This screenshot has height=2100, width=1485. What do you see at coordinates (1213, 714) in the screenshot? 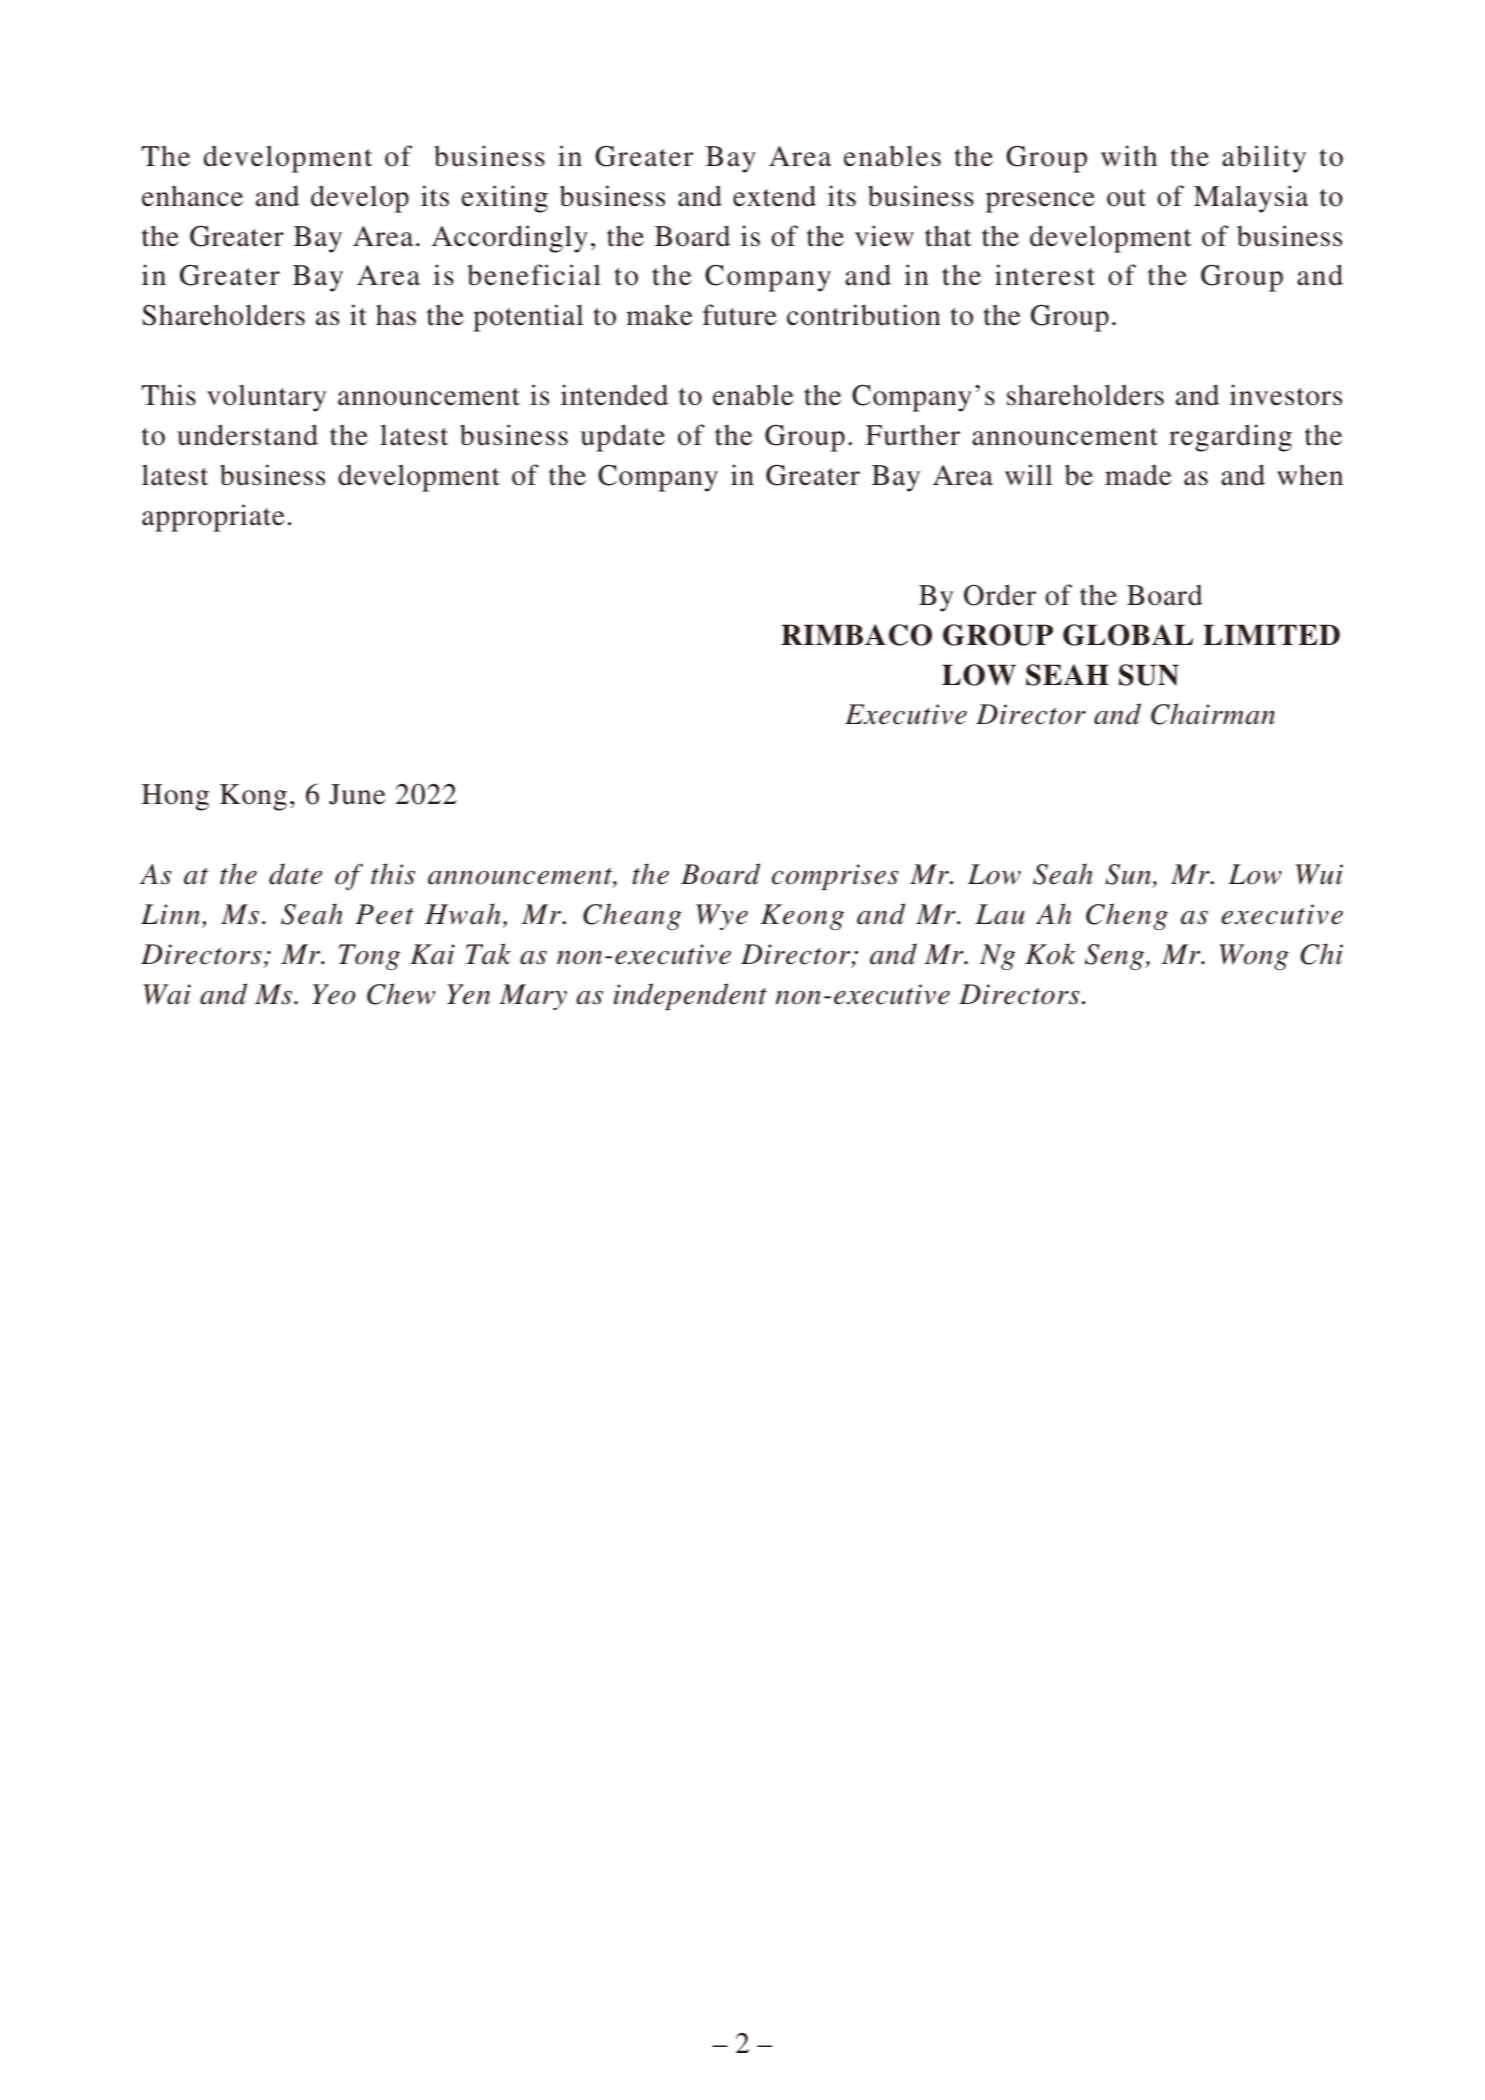
I see `Chairman` at bounding box center [1213, 714].
